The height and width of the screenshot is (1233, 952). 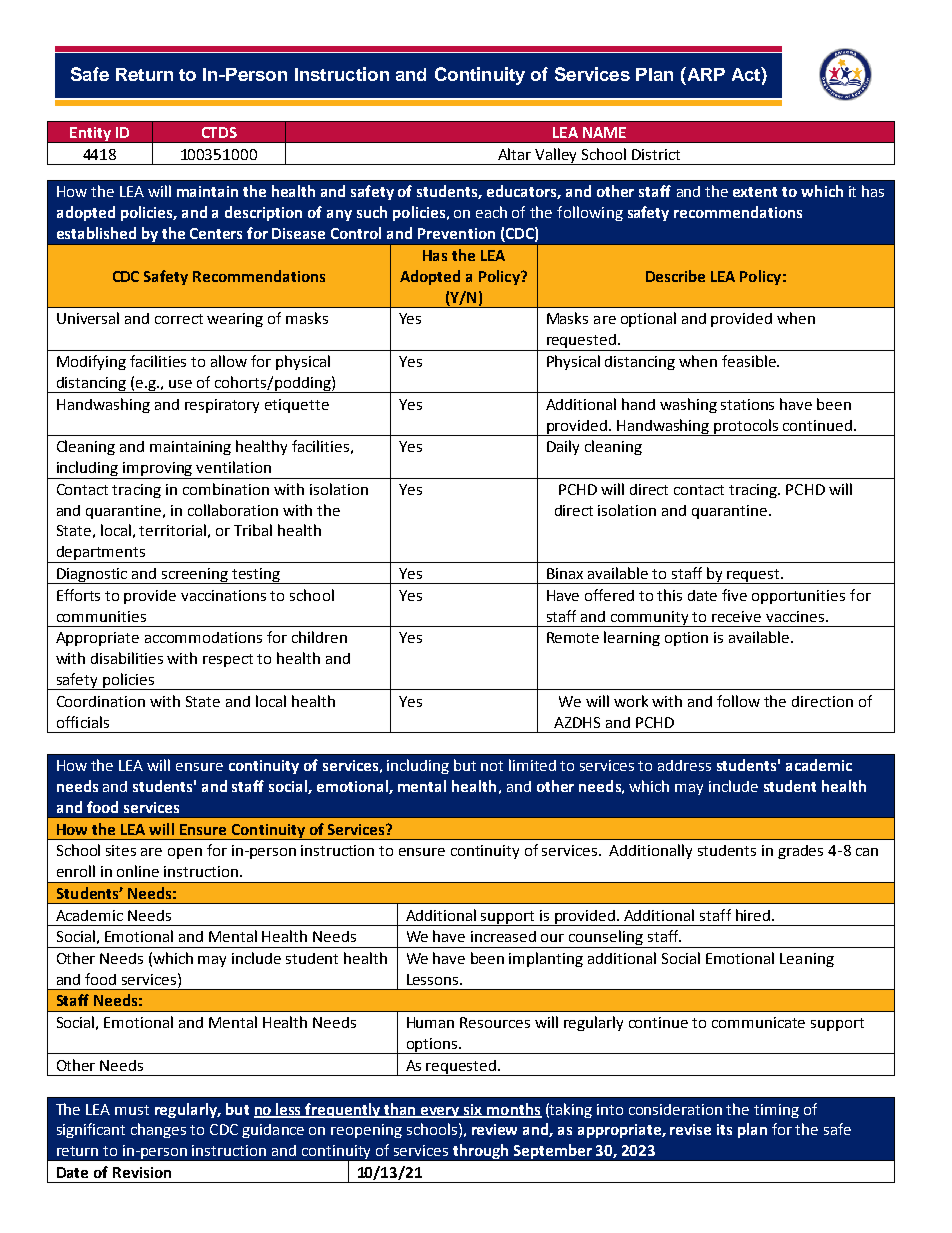 What do you see at coordinates (563, 447) in the screenshot?
I see `Daily` at bounding box center [563, 447].
